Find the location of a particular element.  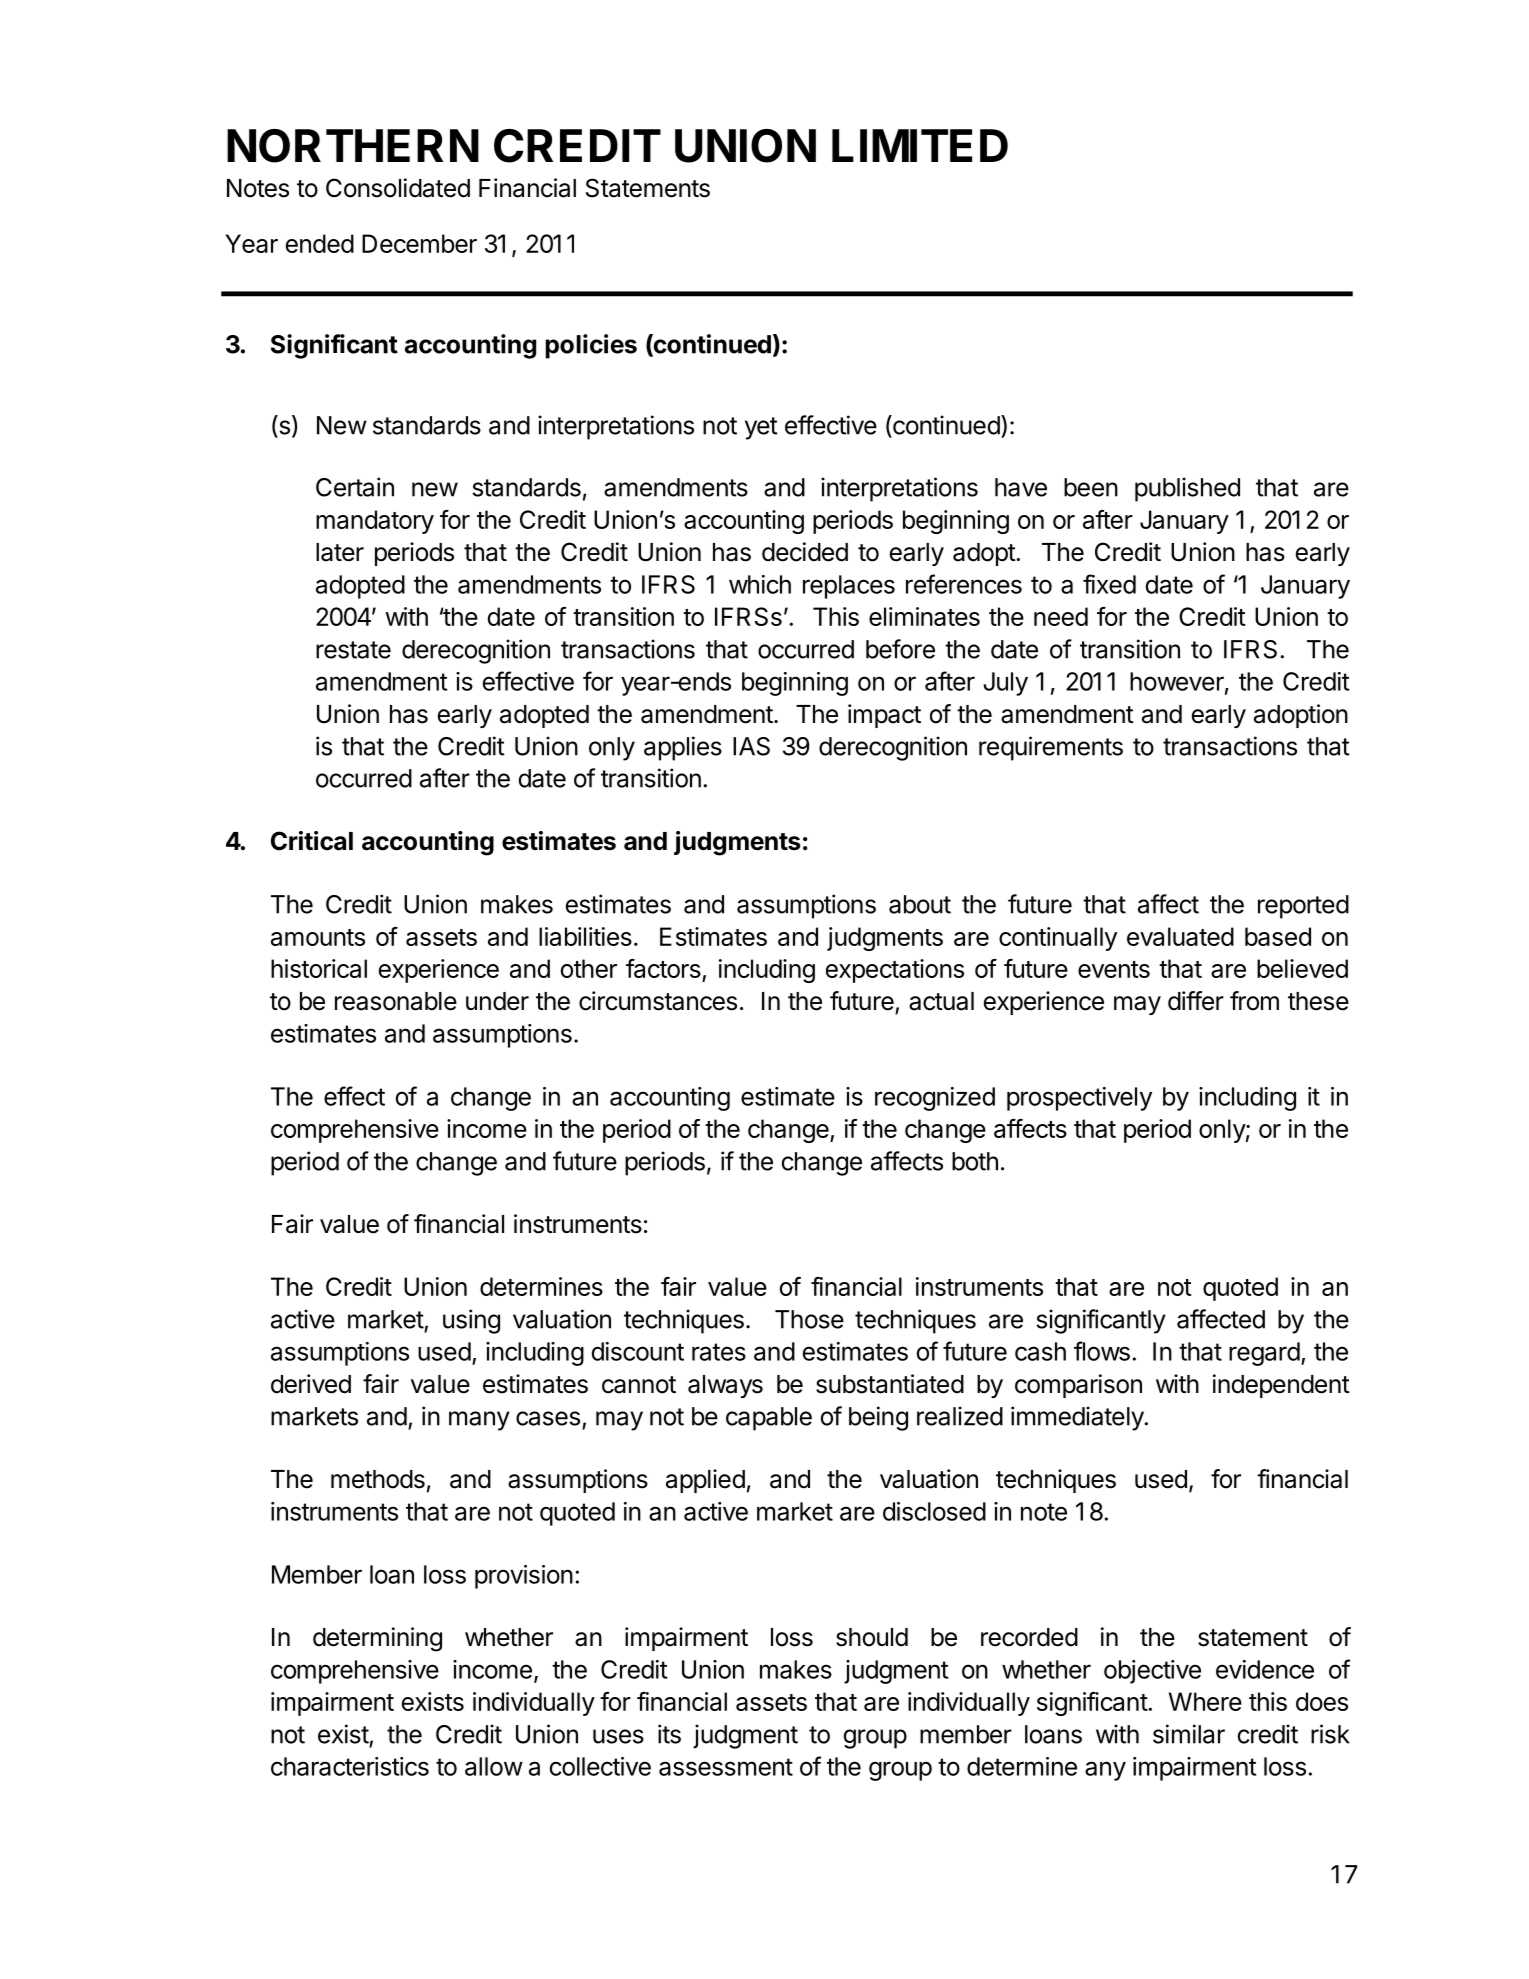

published is located at coordinates (1187, 489).
